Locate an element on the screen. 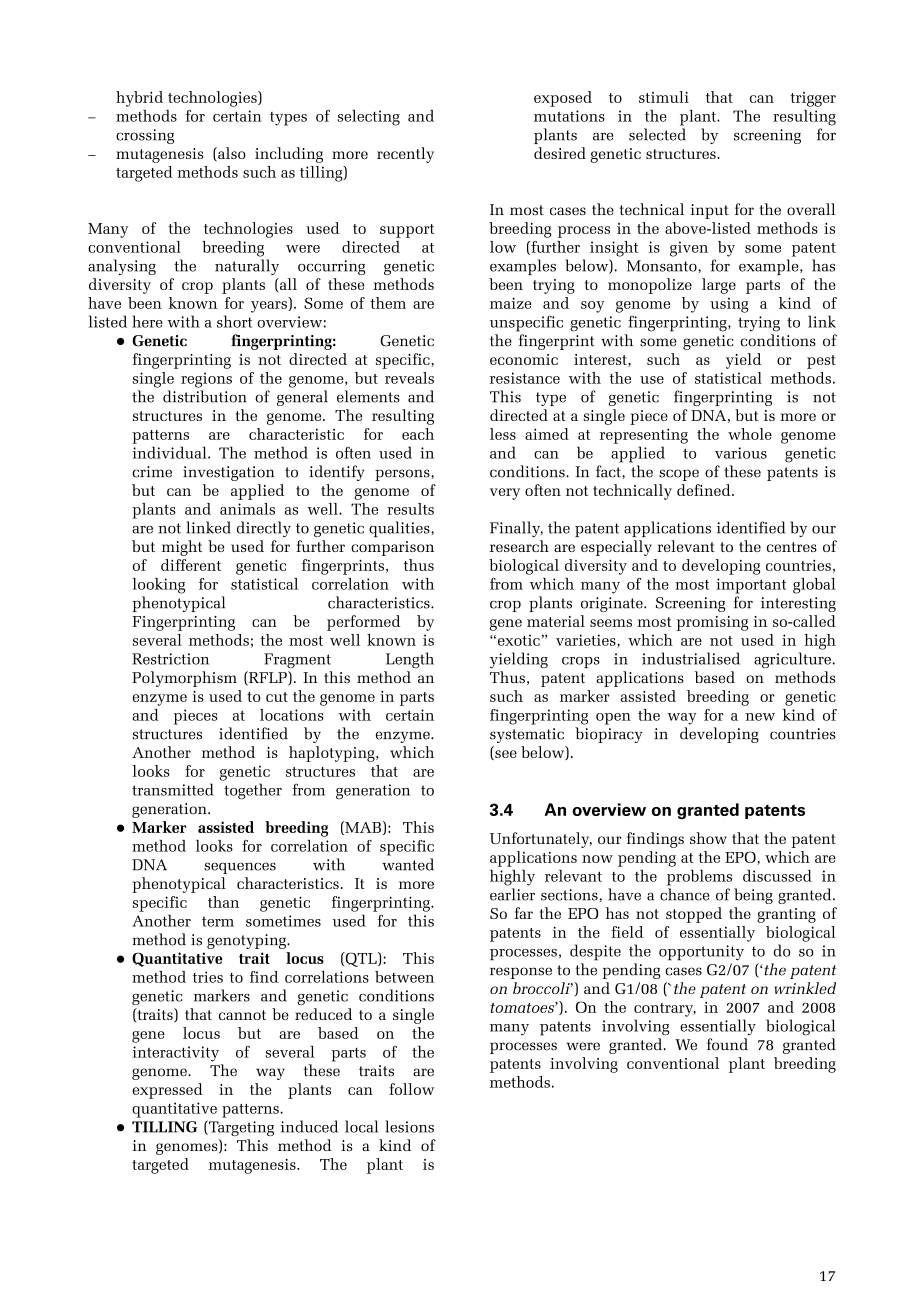 The image size is (924, 1308). sequences is located at coordinates (240, 868).
